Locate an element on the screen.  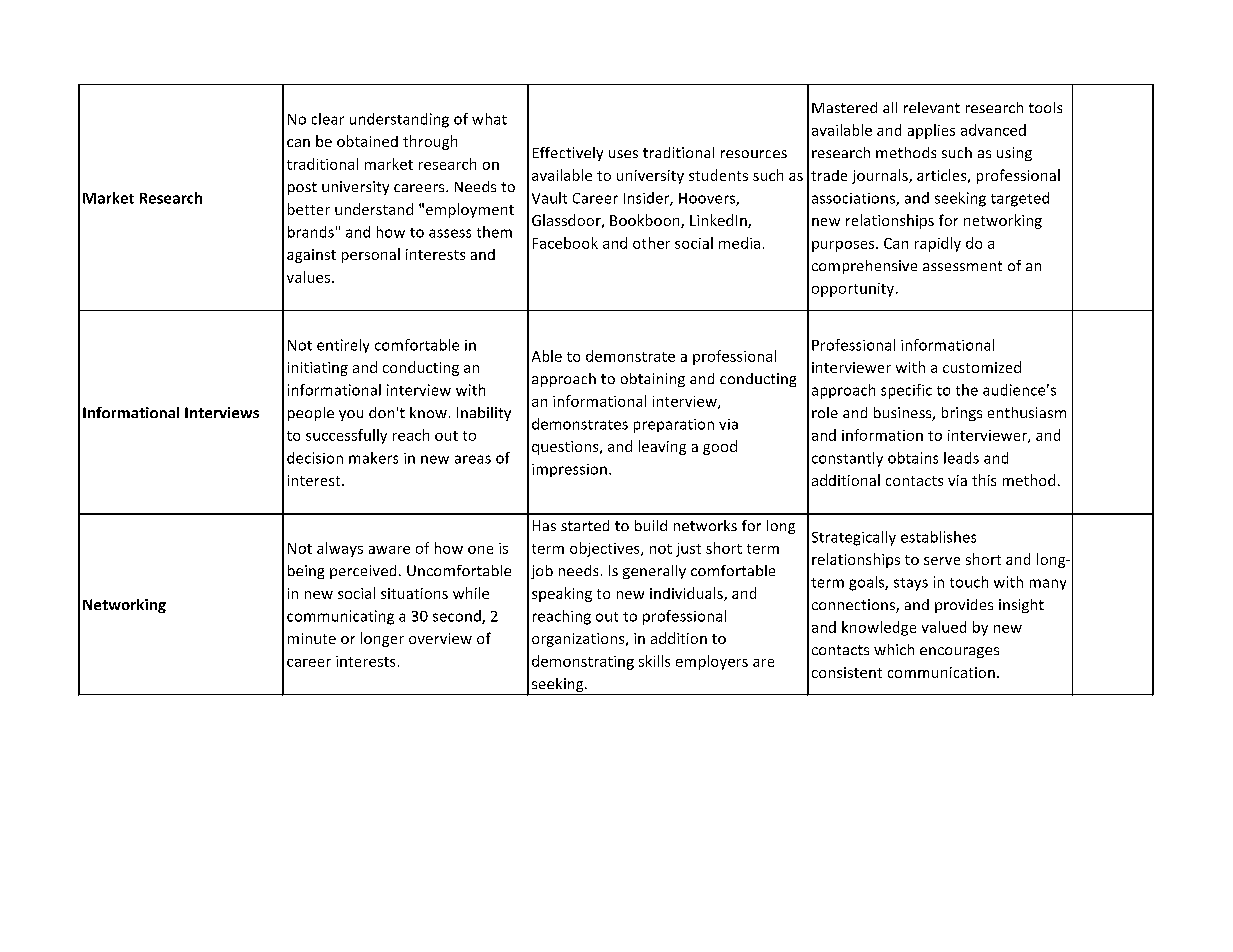
uses is located at coordinates (623, 154).
